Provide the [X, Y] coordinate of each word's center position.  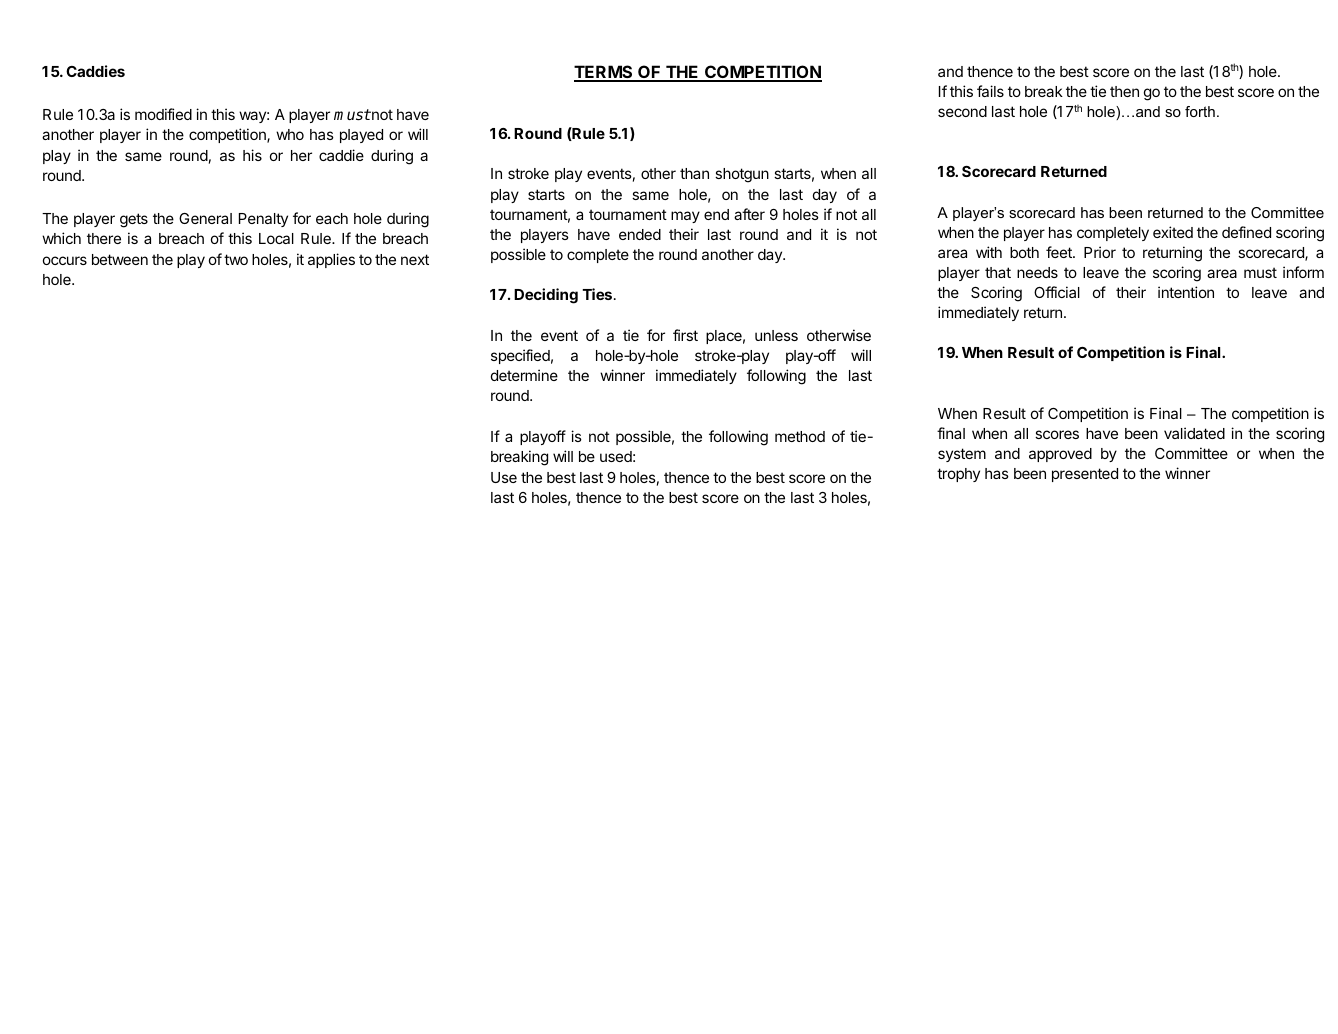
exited [1173, 232]
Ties [598, 294]
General [205, 218]
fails [990, 91]
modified [163, 114]
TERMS [604, 73]
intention [1186, 292]
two [236, 259]
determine [524, 375]
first [685, 335]
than [694, 173]
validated [1194, 433]
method [800, 436]
